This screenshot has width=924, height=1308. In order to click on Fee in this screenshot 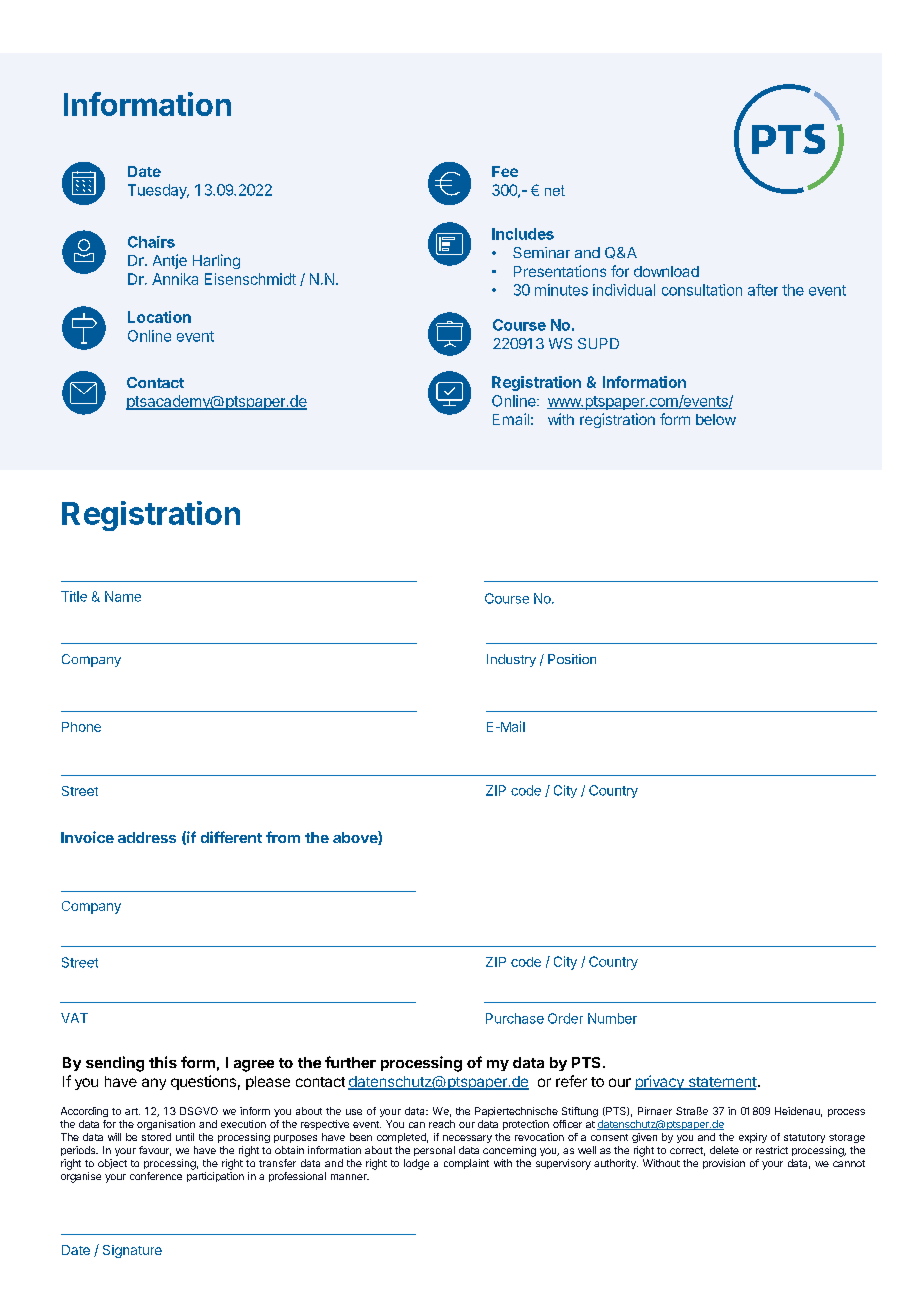, I will do `click(505, 171)`.
